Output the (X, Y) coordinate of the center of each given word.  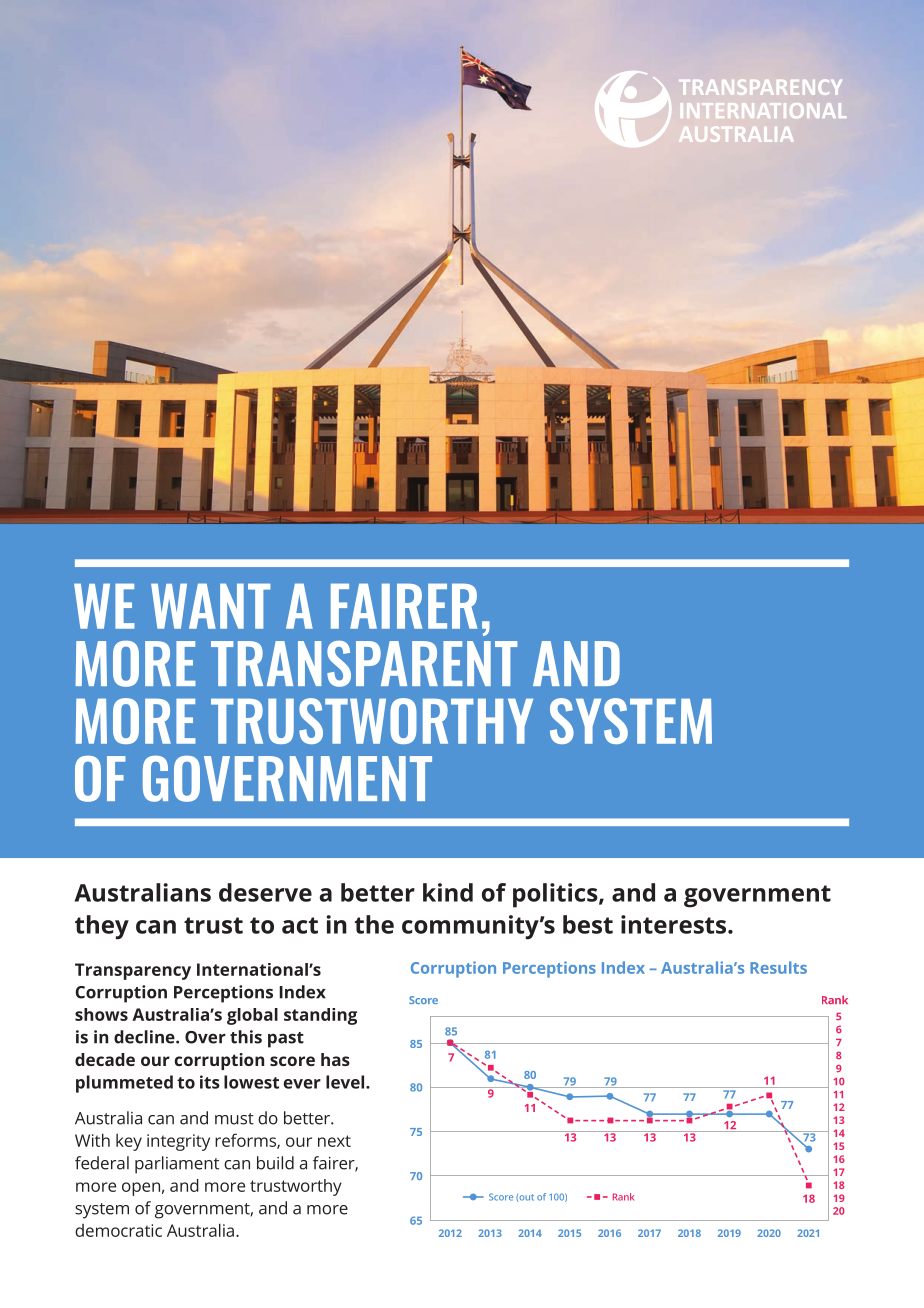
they (102, 927)
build (275, 1163)
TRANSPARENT (364, 664)
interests (675, 924)
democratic (118, 1230)
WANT (210, 606)
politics (556, 895)
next (334, 1141)
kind (448, 892)
